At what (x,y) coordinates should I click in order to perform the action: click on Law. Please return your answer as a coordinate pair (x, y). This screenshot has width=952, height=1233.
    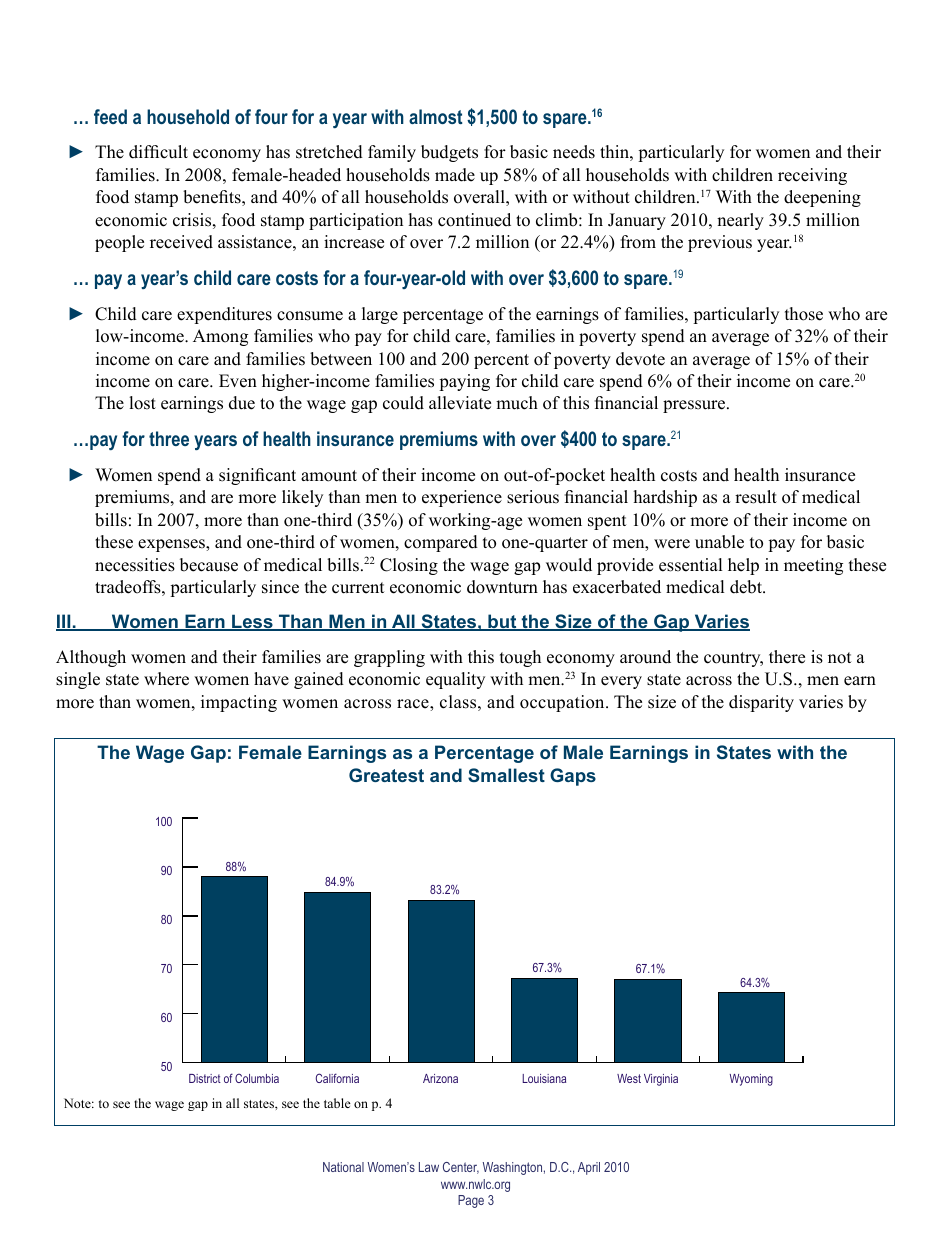
    Looking at the image, I should click on (429, 1167).
